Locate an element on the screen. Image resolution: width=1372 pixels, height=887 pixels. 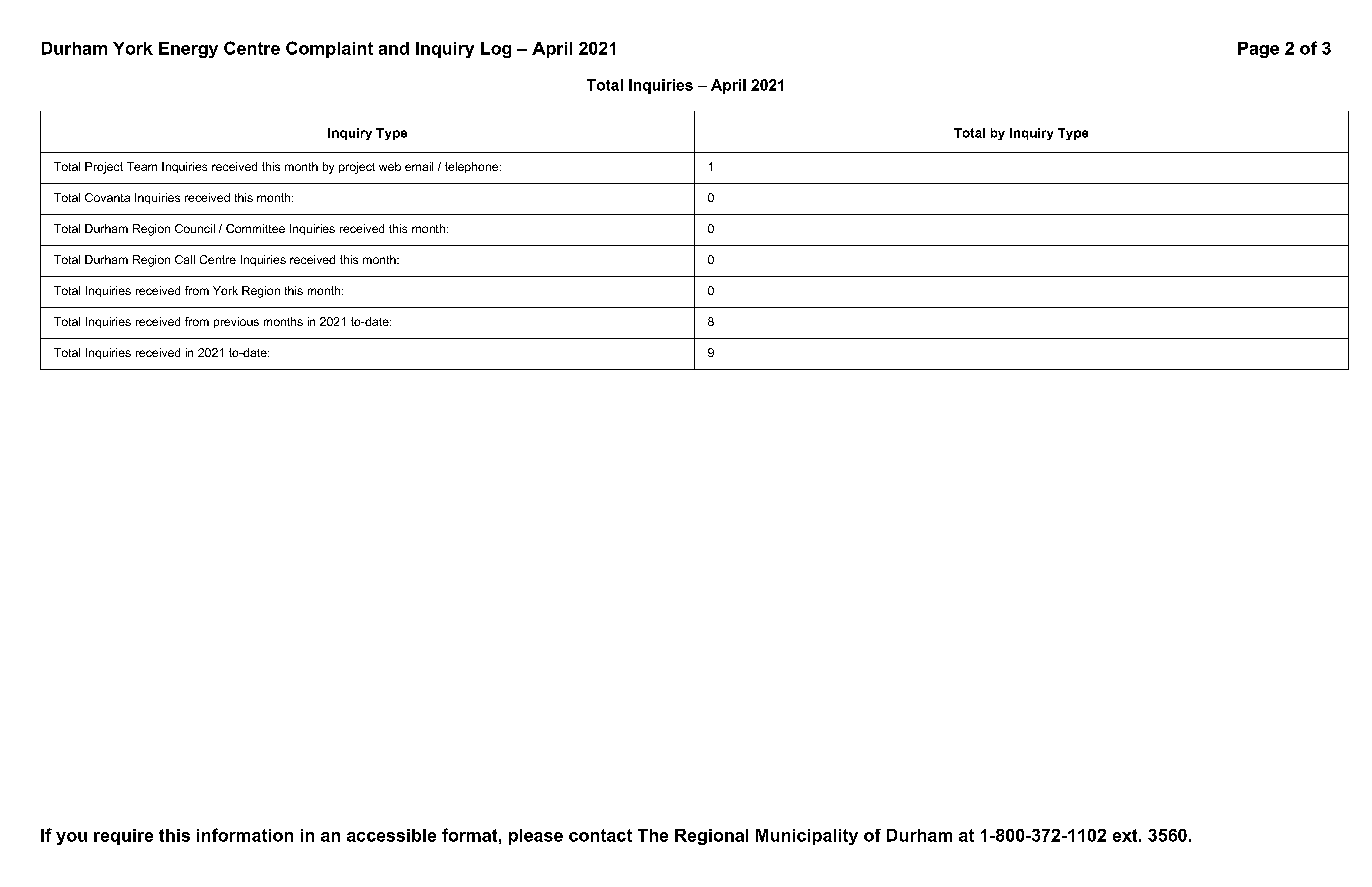
Energy is located at coordinates (188, 50).
